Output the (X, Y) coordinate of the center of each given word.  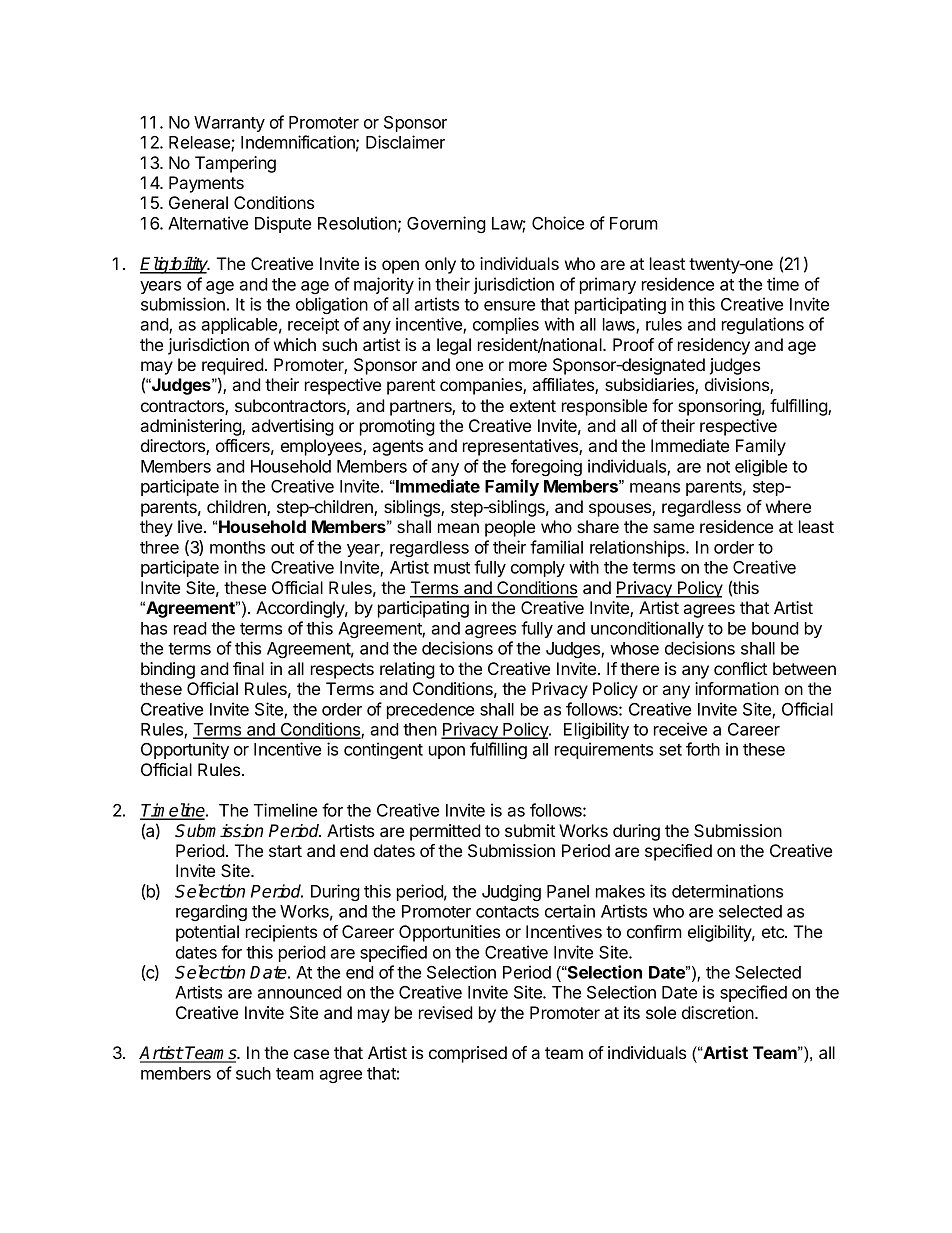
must (452, 568)
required (233, 366)
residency (714, 346)
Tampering (235, 164)
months (237, 547)
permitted (445, 832)
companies (482, 386)
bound (775, 628)
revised (446, 1012)
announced (299, 992)
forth (703, 749)
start (285, 851)
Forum (634, 223)
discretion (719, 1012)
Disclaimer (405, 142)
